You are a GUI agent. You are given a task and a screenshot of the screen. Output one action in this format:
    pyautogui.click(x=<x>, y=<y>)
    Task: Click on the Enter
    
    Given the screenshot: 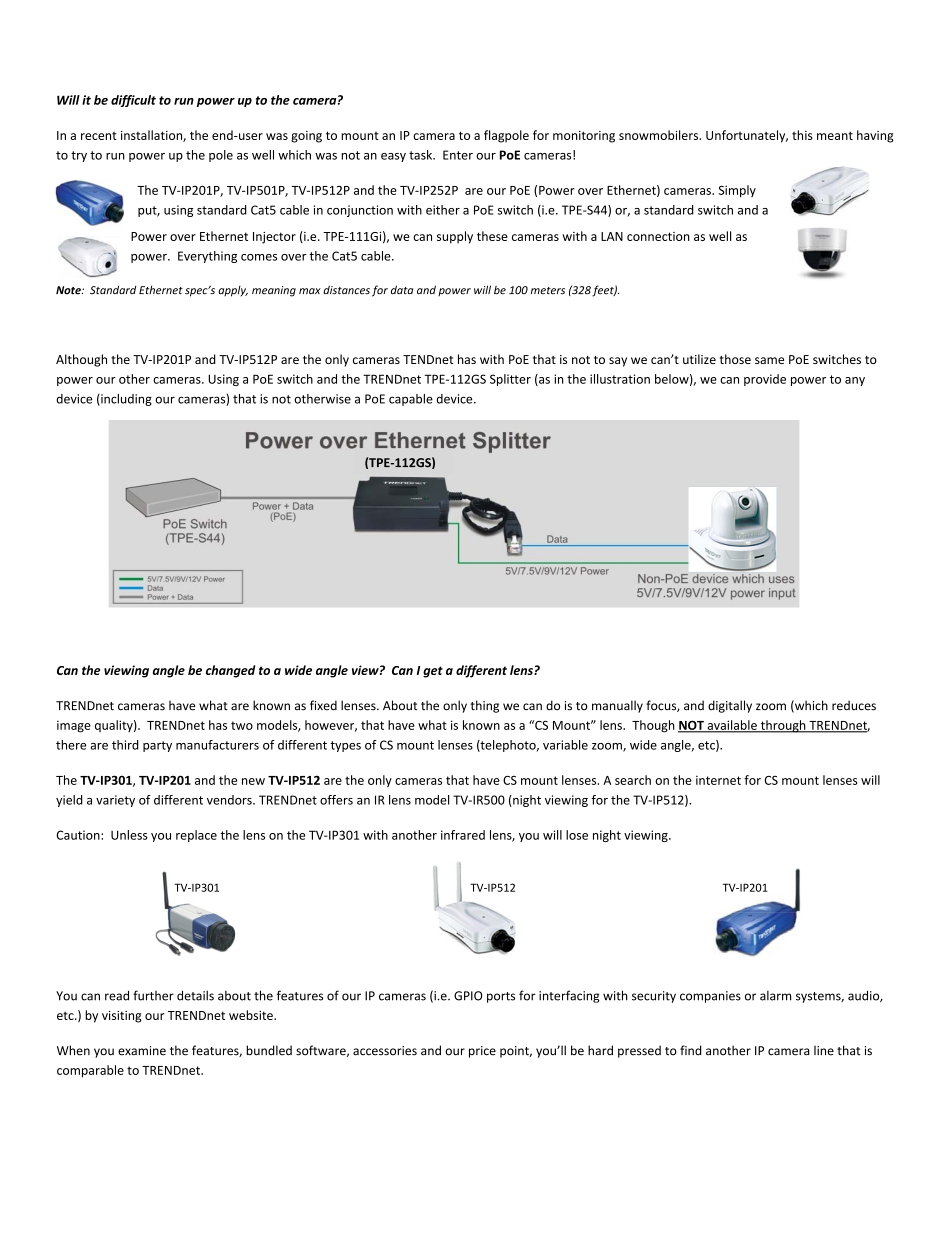 What is the action you would take?
    pyautogui.click(x=458, y=155)
